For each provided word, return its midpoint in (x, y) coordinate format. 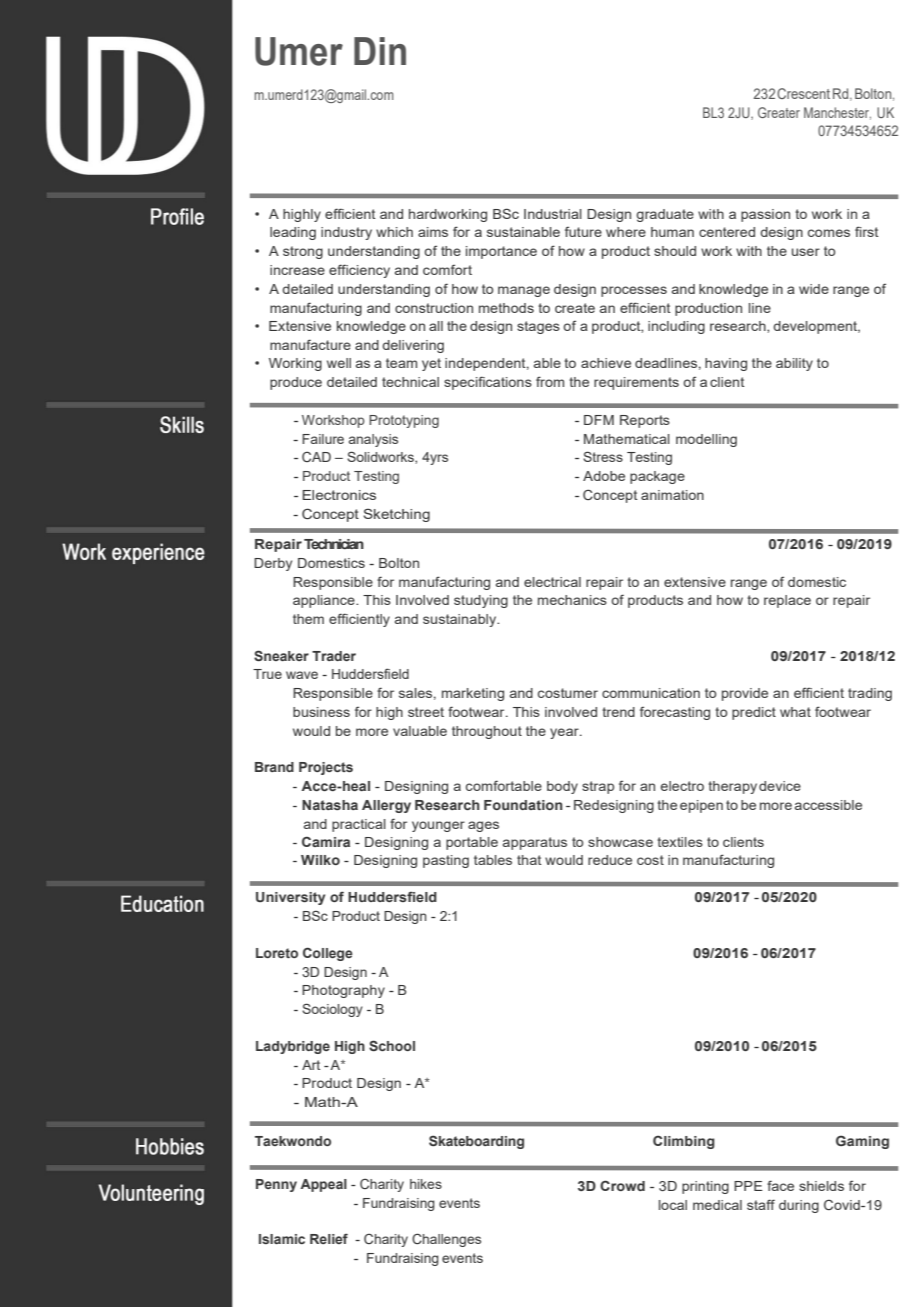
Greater (779, 112)
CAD (316, 456)
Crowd (622, 1185)
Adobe (604, 476)
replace (787, 601)
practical (359, 825)
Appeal (323, 1185)
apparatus (535, 843)
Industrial (553, 214)
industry (346, 233)
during (799, 1206)
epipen (701, 806)
